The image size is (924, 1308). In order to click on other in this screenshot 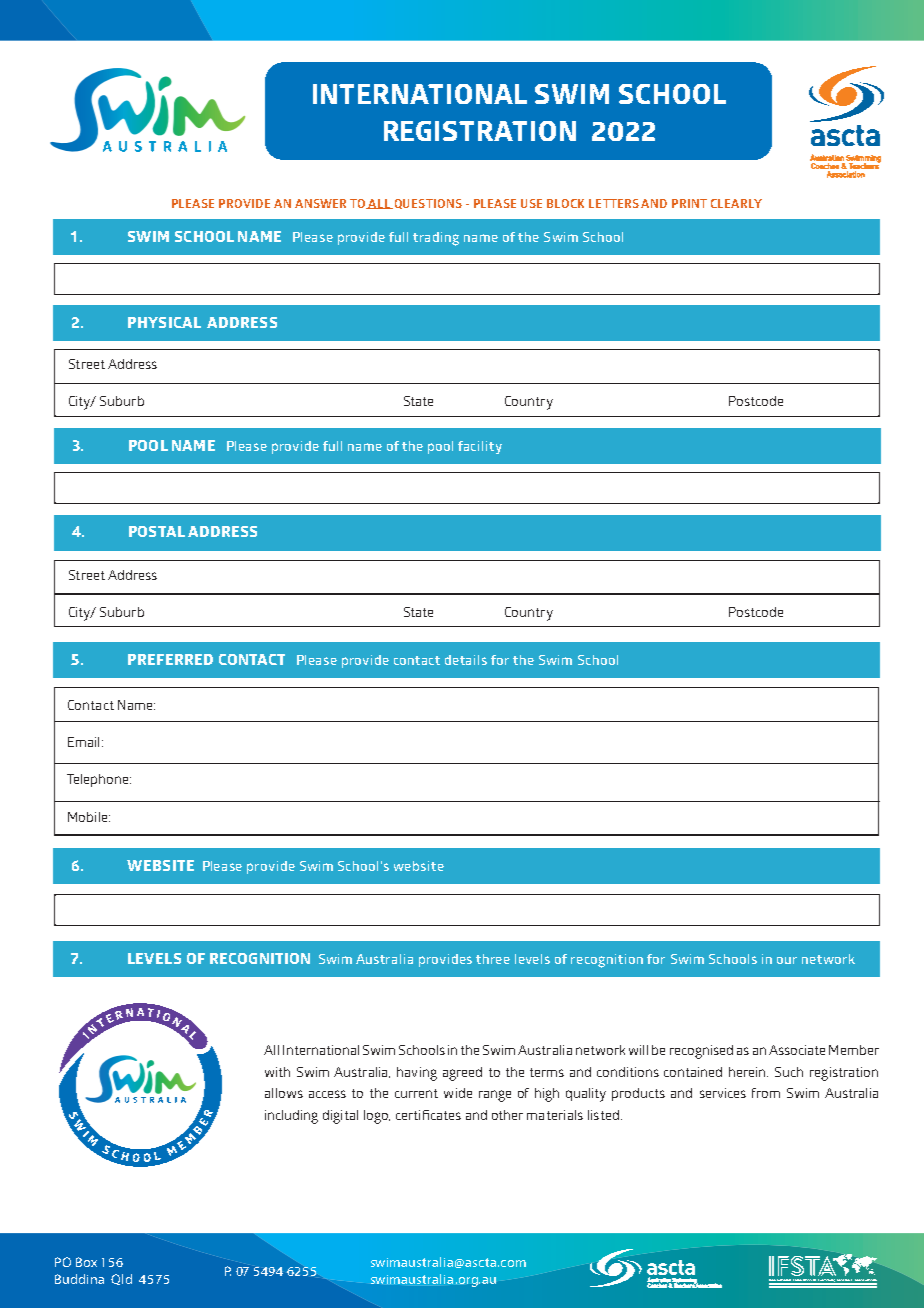, I will do `click(507, 1115)`.
